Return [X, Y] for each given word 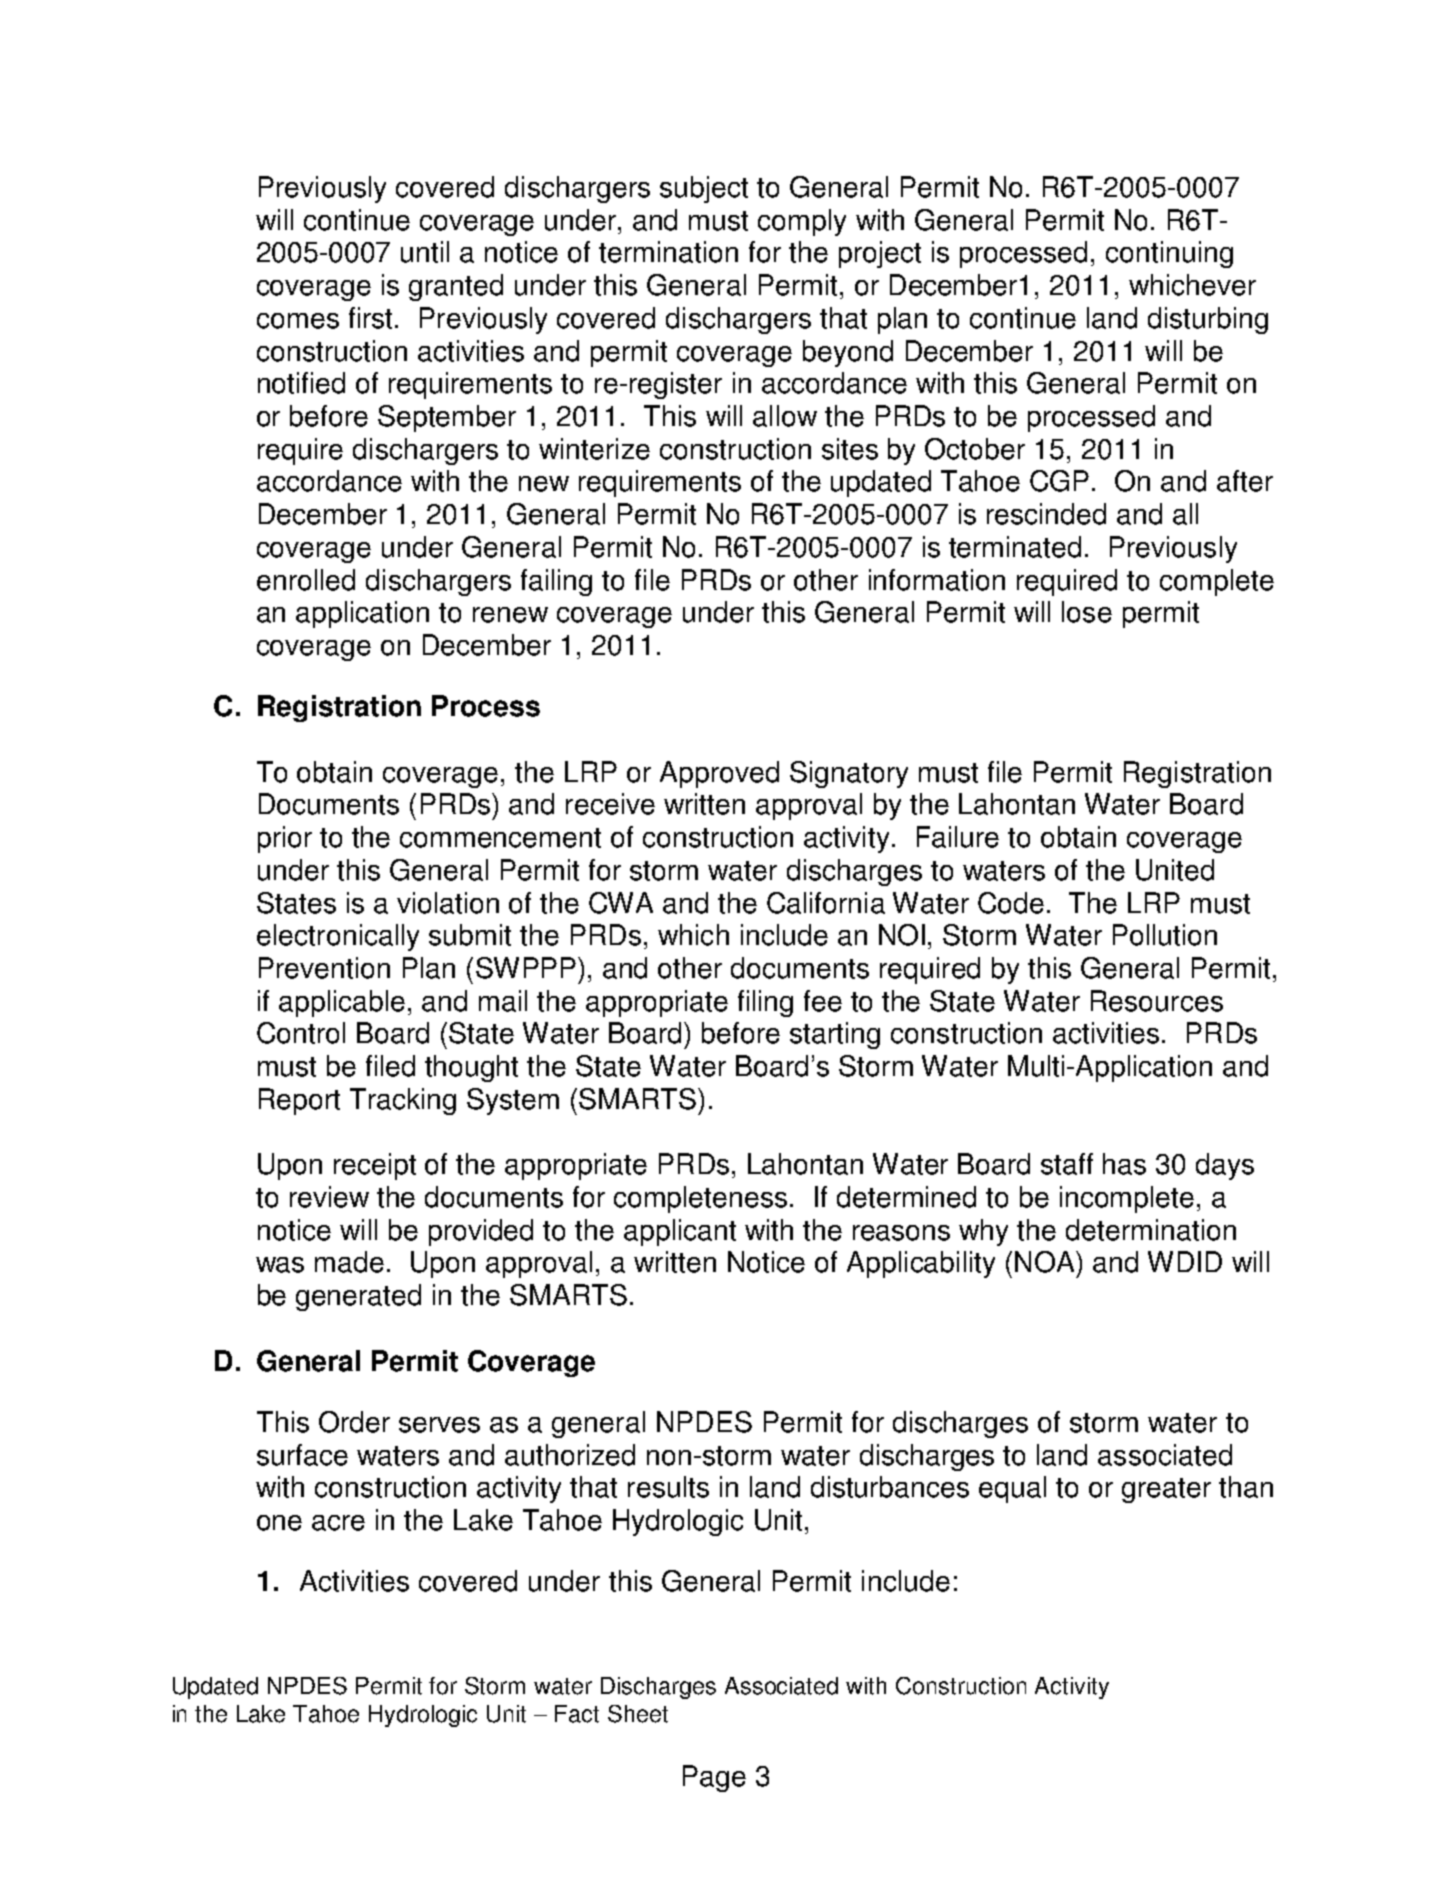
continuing [1169, 254]
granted [456, 287]
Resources [1157, 1001]
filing [765, 1003]
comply [802, 222]
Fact [577, 1714]
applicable [342, 1003]
